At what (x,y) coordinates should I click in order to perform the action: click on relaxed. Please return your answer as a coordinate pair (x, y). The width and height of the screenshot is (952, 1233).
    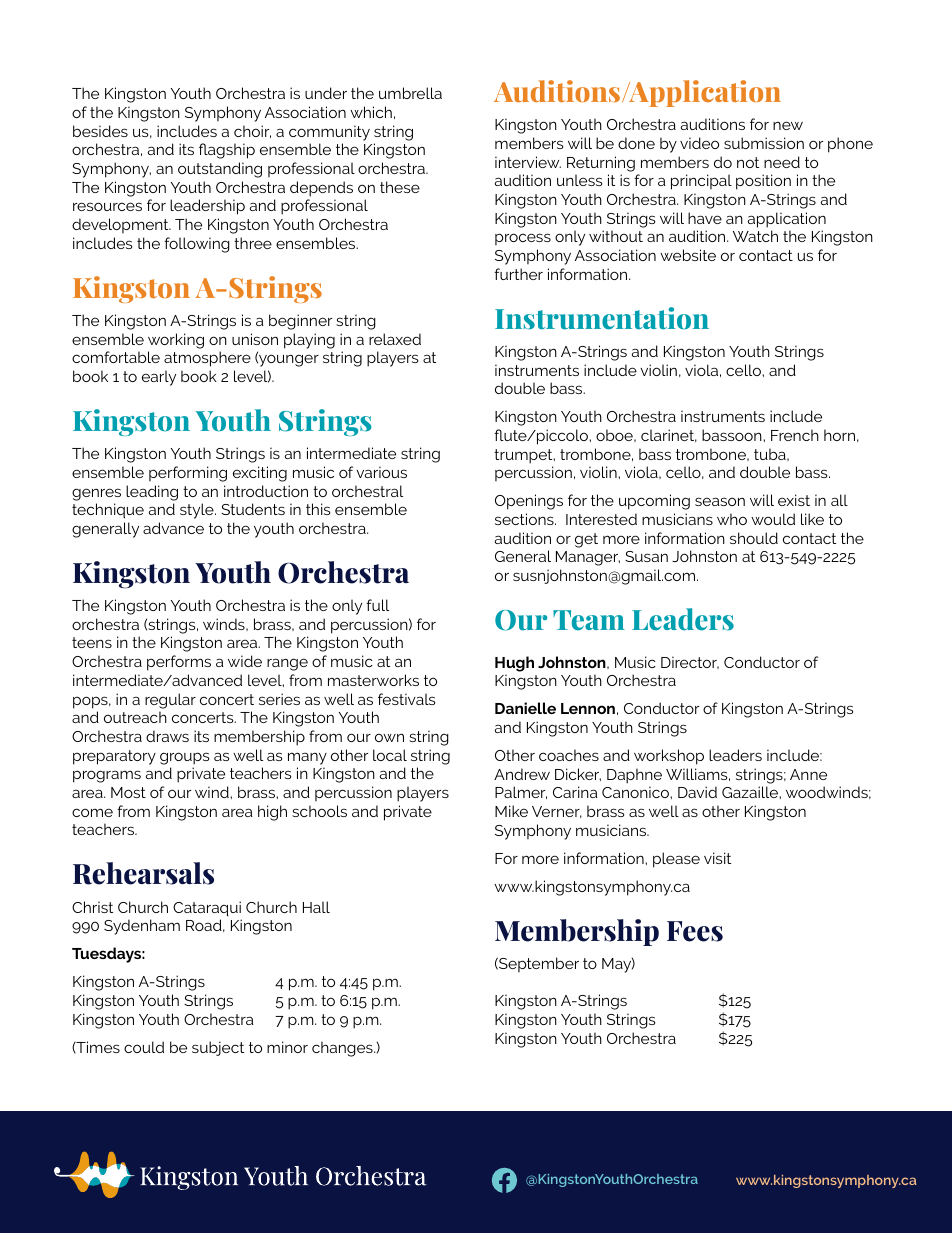
    Looking at the image, I should click on (395, 339).
